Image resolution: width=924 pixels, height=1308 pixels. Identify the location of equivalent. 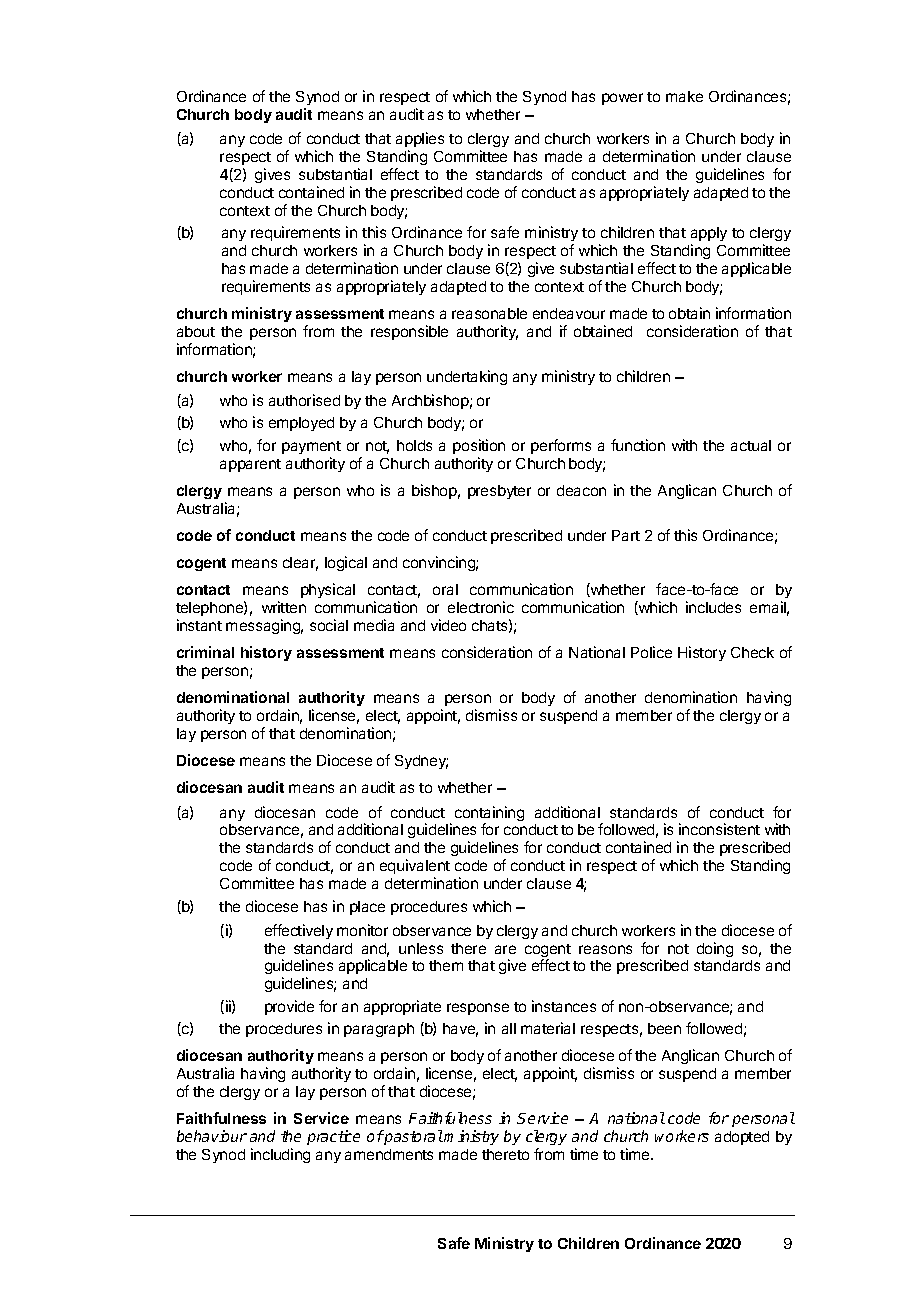
(415, 866).
